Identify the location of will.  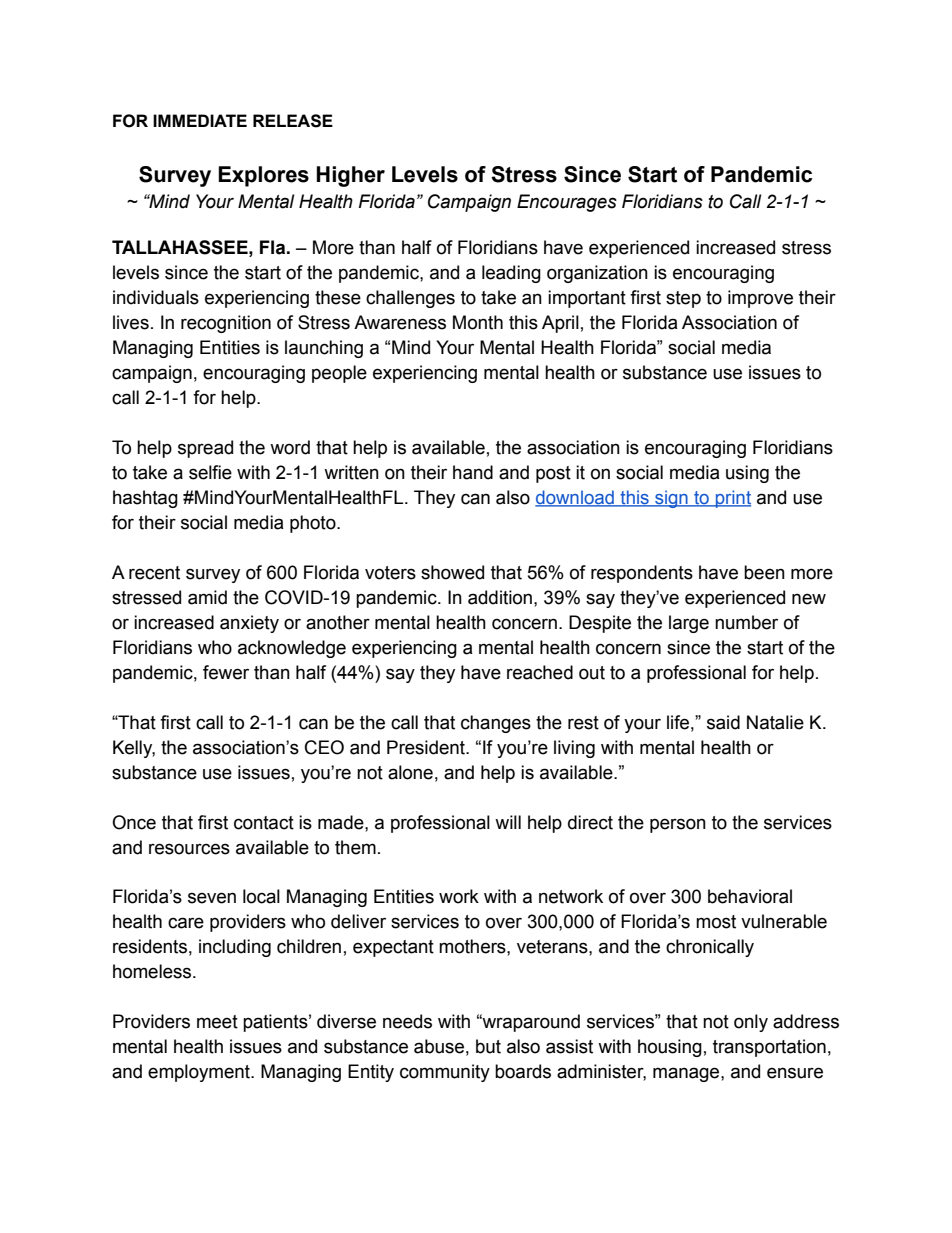
(508, 822).
